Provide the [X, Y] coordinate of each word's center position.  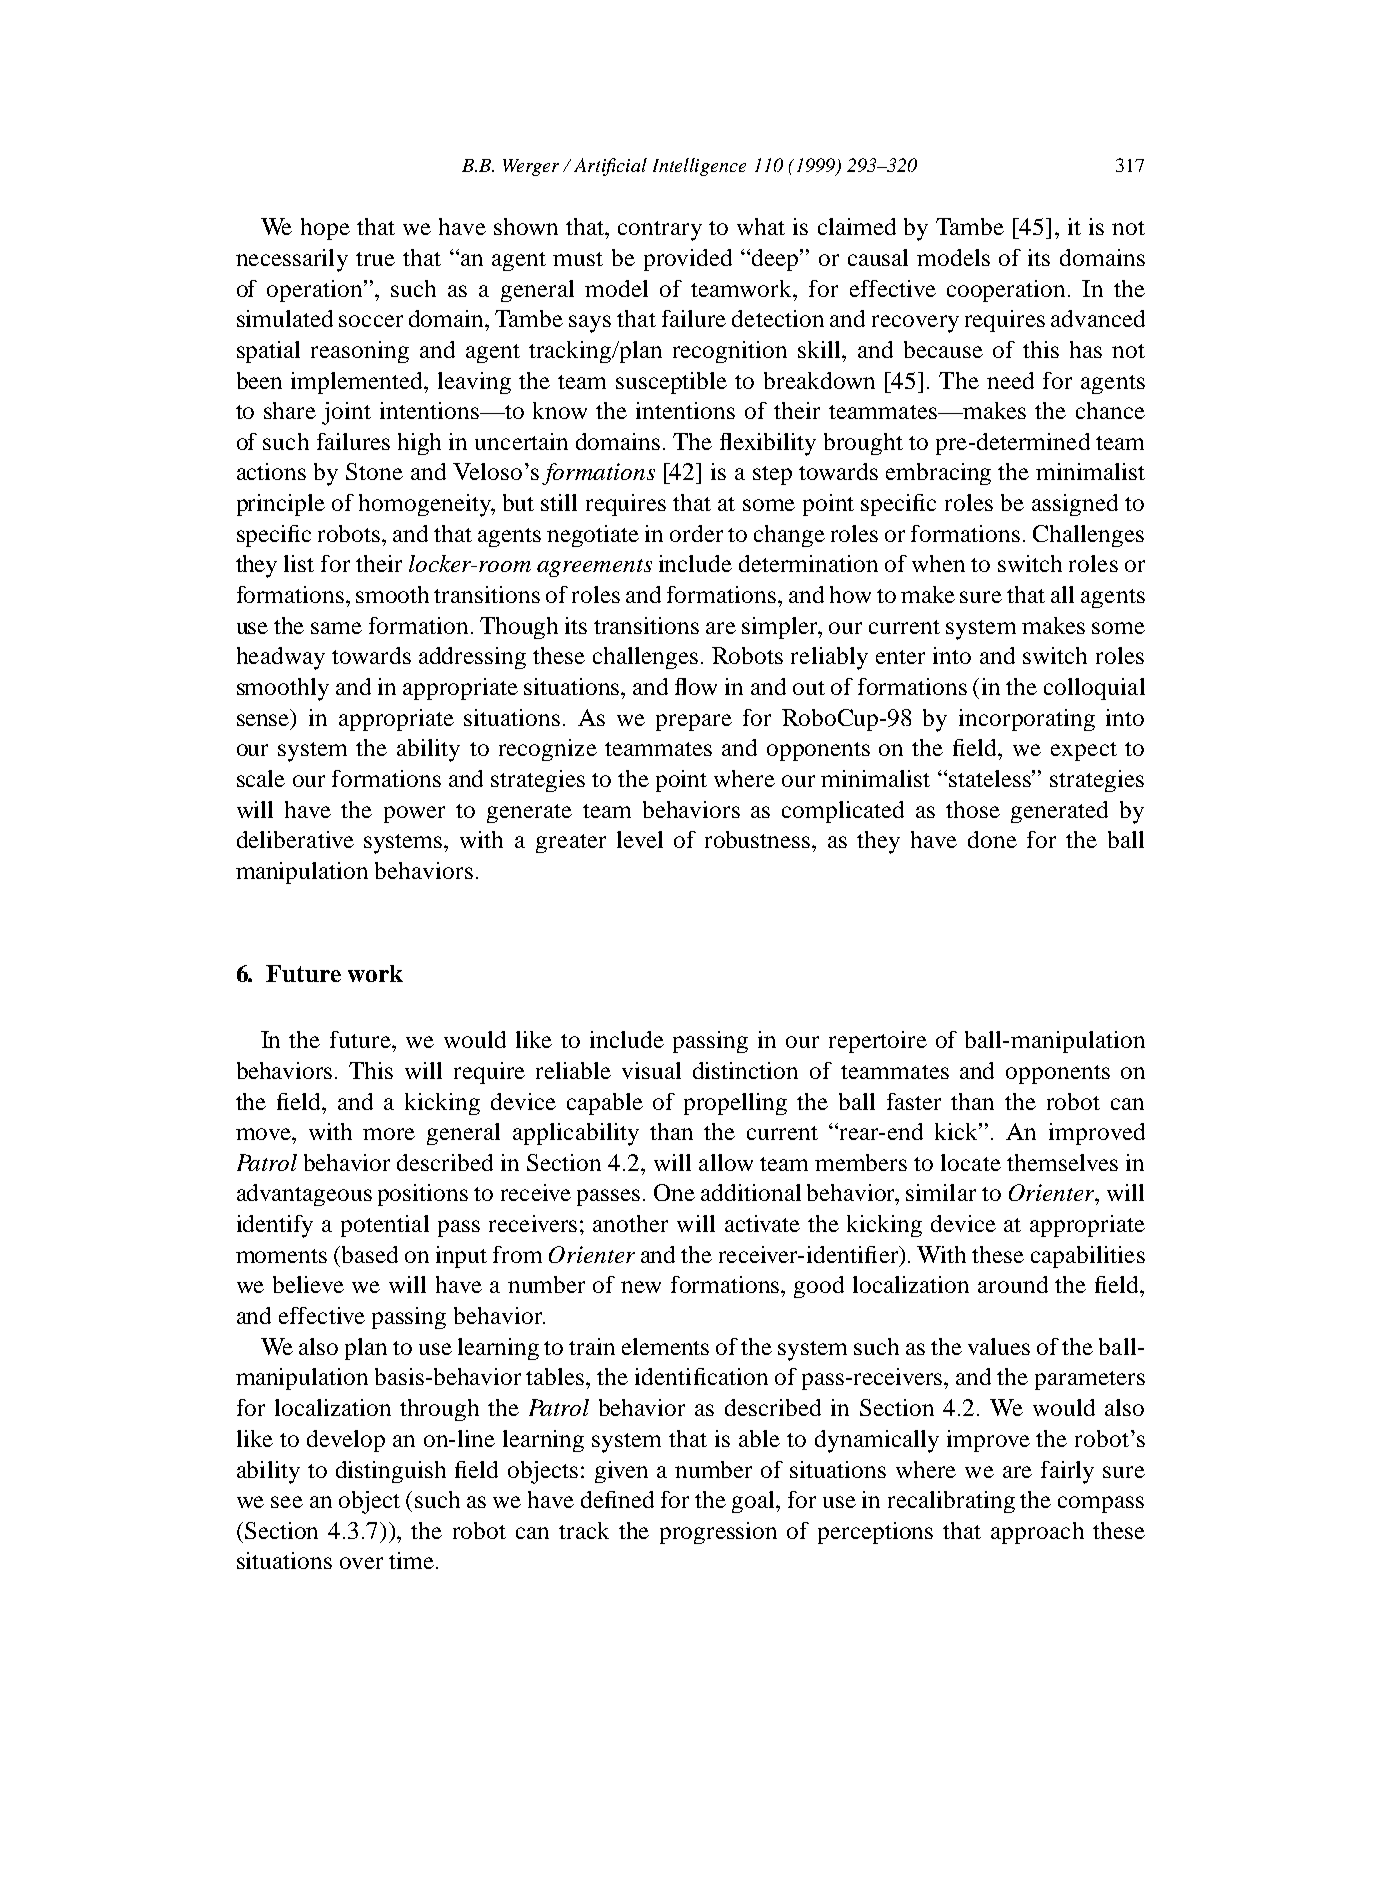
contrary [660, 231]
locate [971, 1162]
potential [385, 1226]
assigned [1075, 505]
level [640, 839]
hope [325, 229]
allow [726, 1162]
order [696, 533]
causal [878, 257]
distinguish [391, 1472]
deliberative [295, 839]
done [992, 839]
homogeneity [426, 505]
